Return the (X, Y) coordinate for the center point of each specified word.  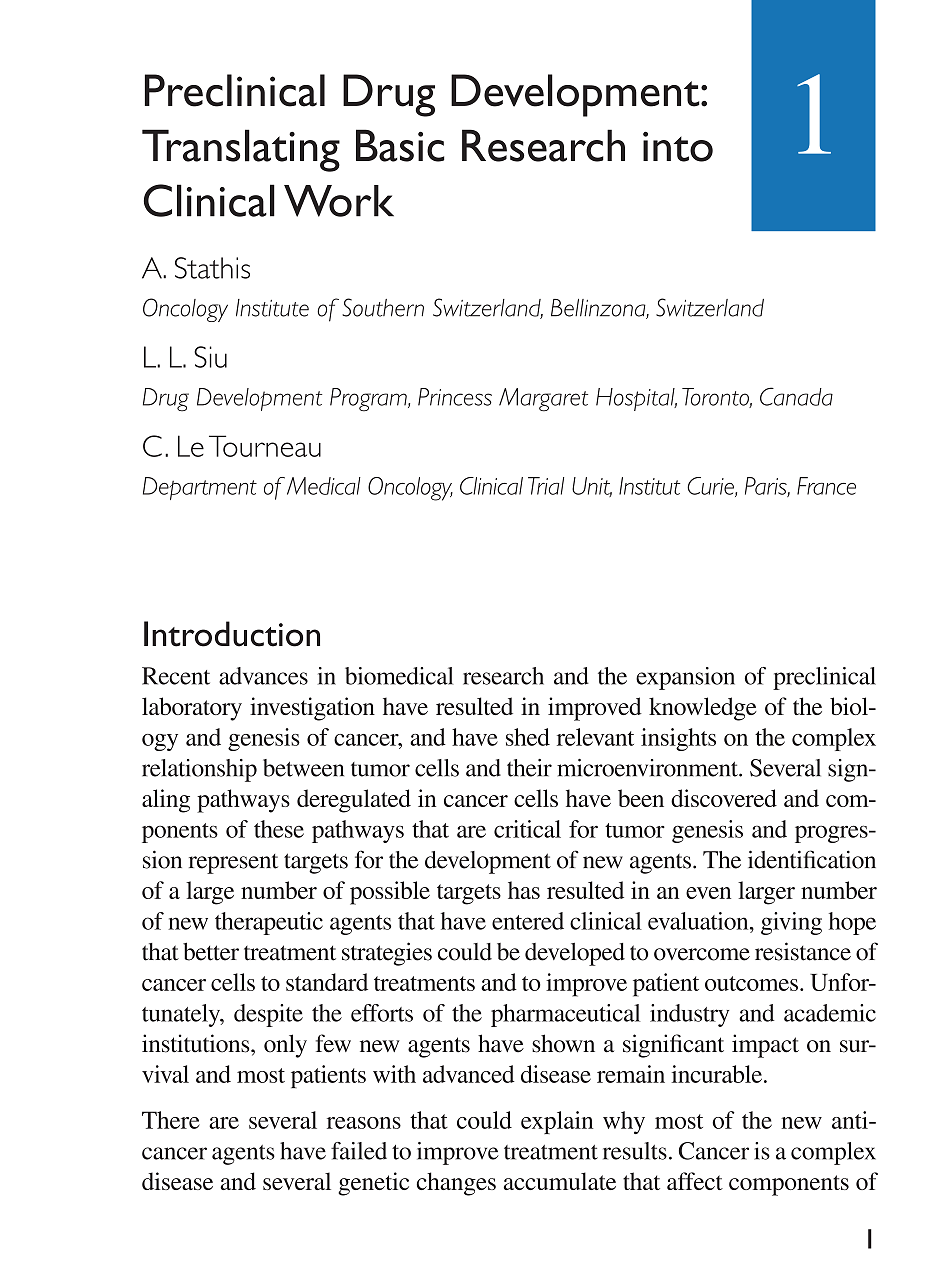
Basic (400, 145)
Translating (241, 150)
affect (695, 1181)
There (171, 1120)
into (678, 147)
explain (557, 1122)
